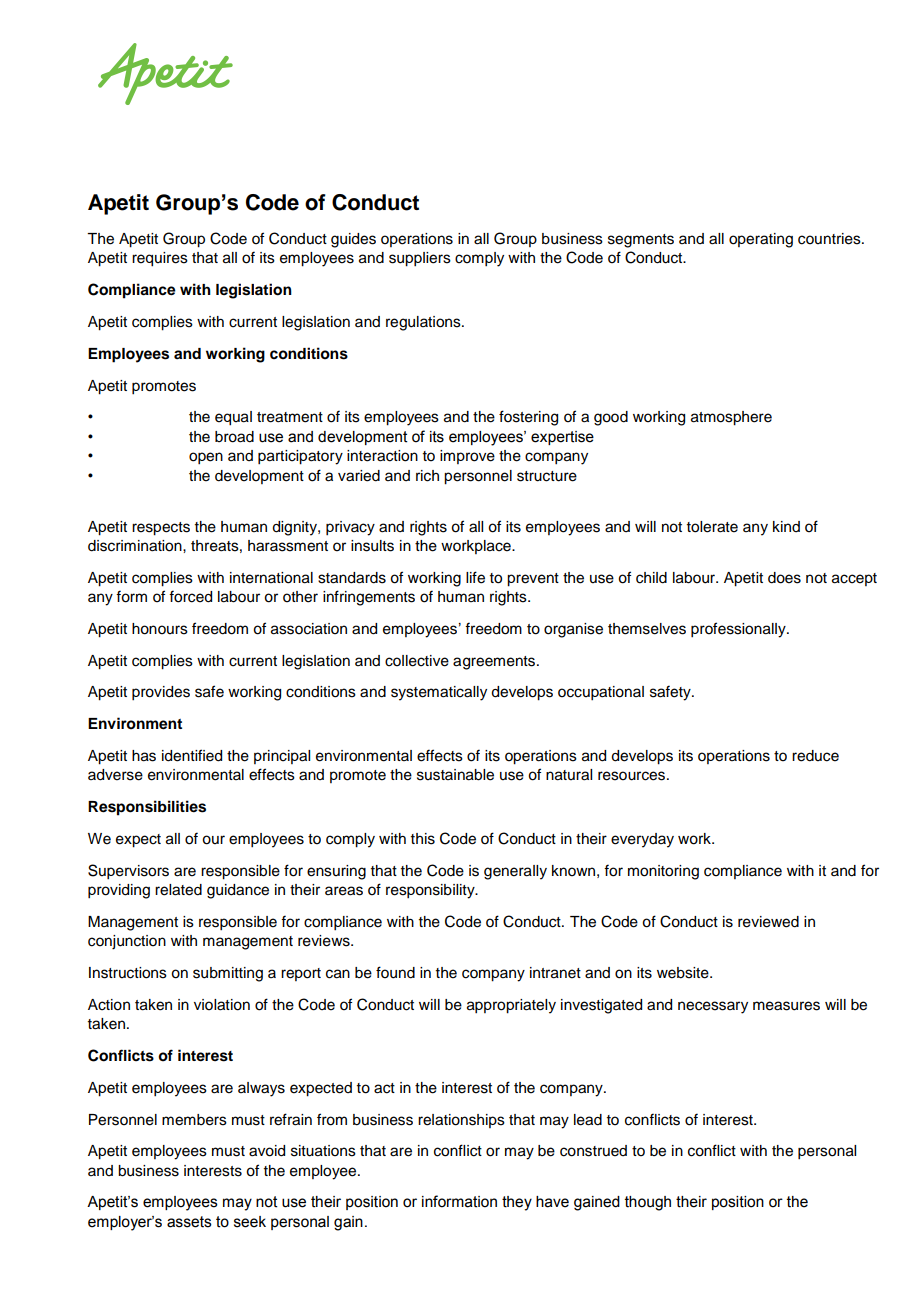 This document has height=1308, width=924. I want to click on Responsibilities, so click(147, 808).
